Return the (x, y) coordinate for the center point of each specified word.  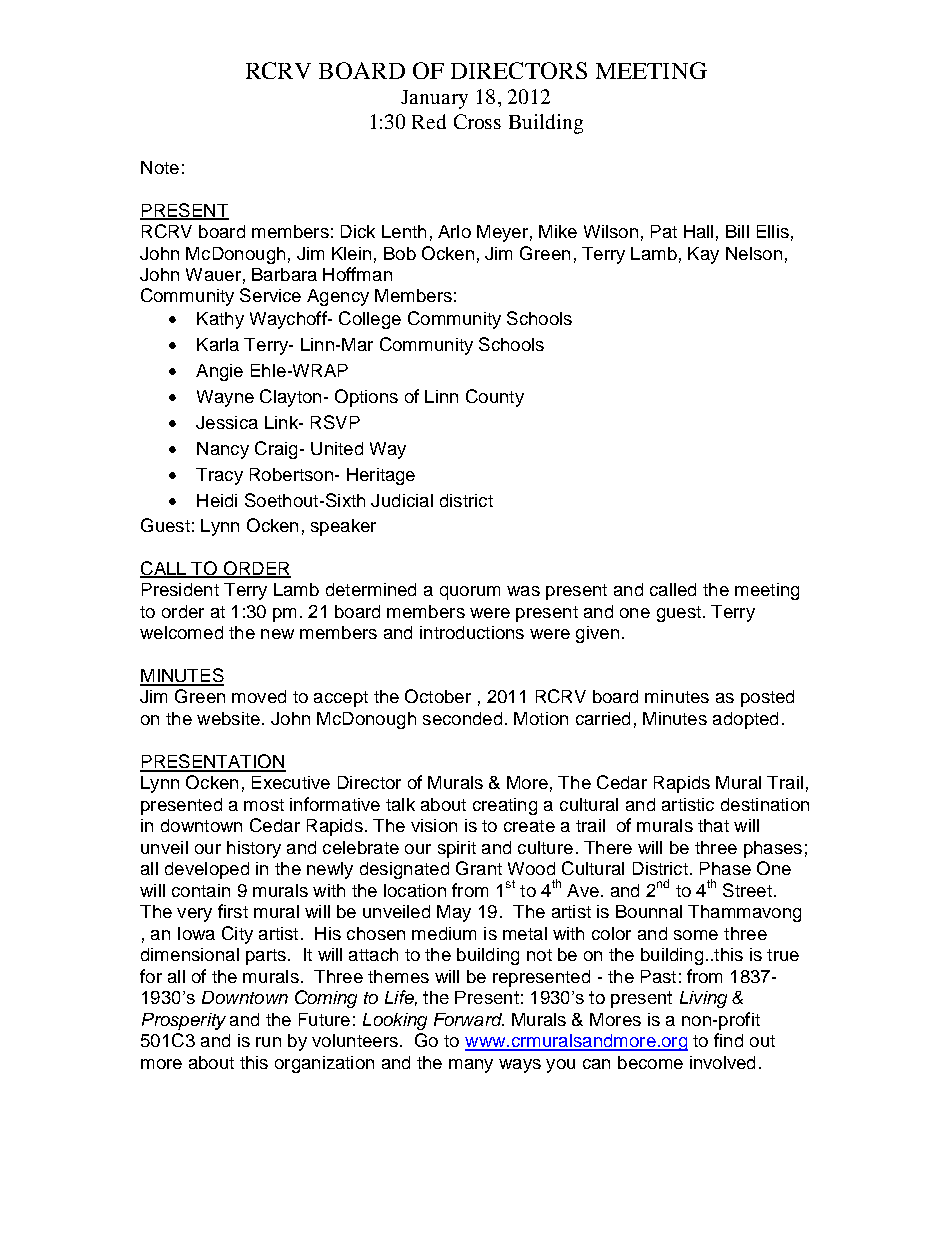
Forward (469, 1019)
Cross (477, 121)
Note (160, 167)
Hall (698, 231)
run (268, 1042)
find (728, 1040)
